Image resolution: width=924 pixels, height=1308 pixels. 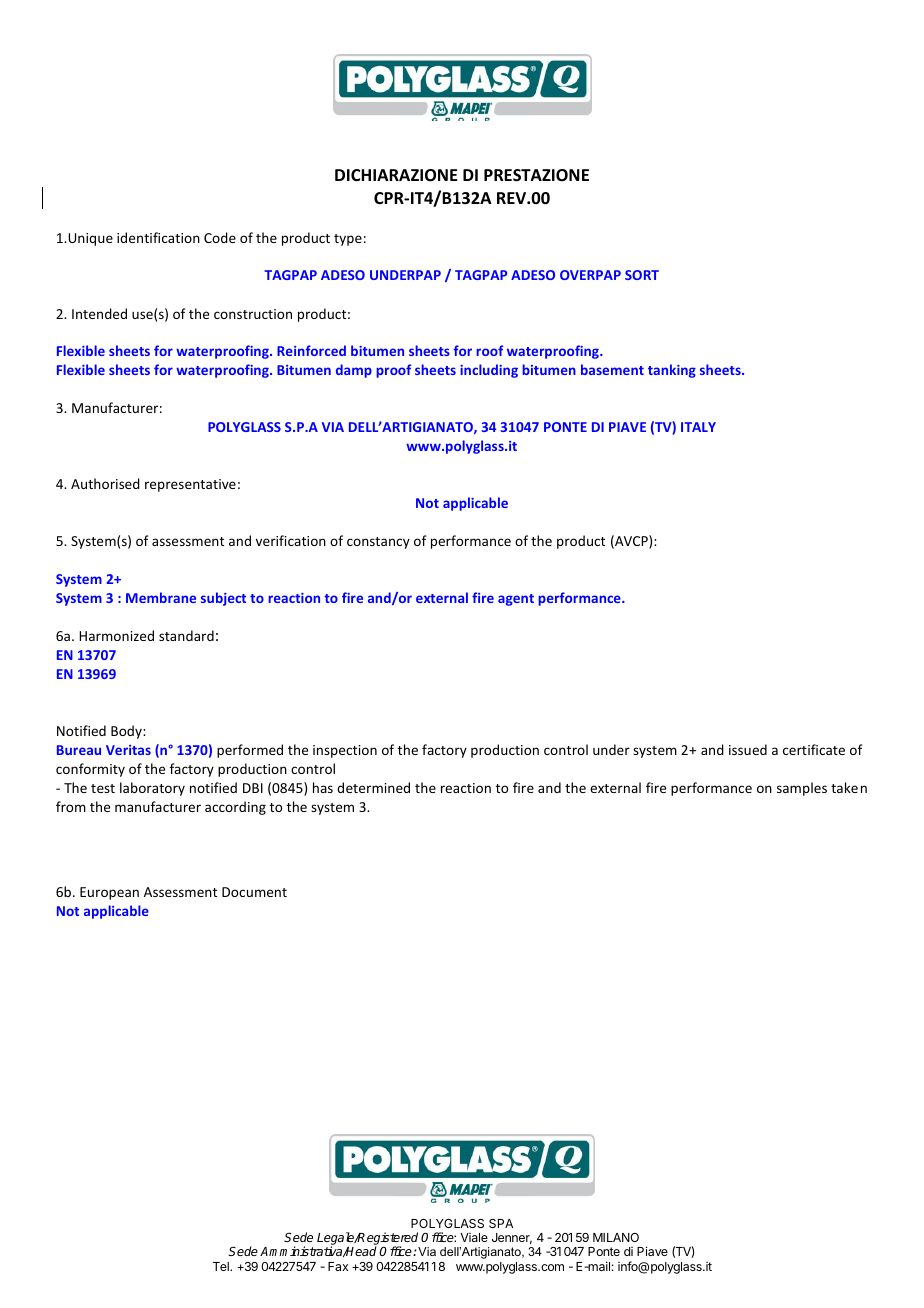 What do you see at coordinates (161, 597) in the screenshot?
I see `Membrane` at bounding box center [161, 597].
